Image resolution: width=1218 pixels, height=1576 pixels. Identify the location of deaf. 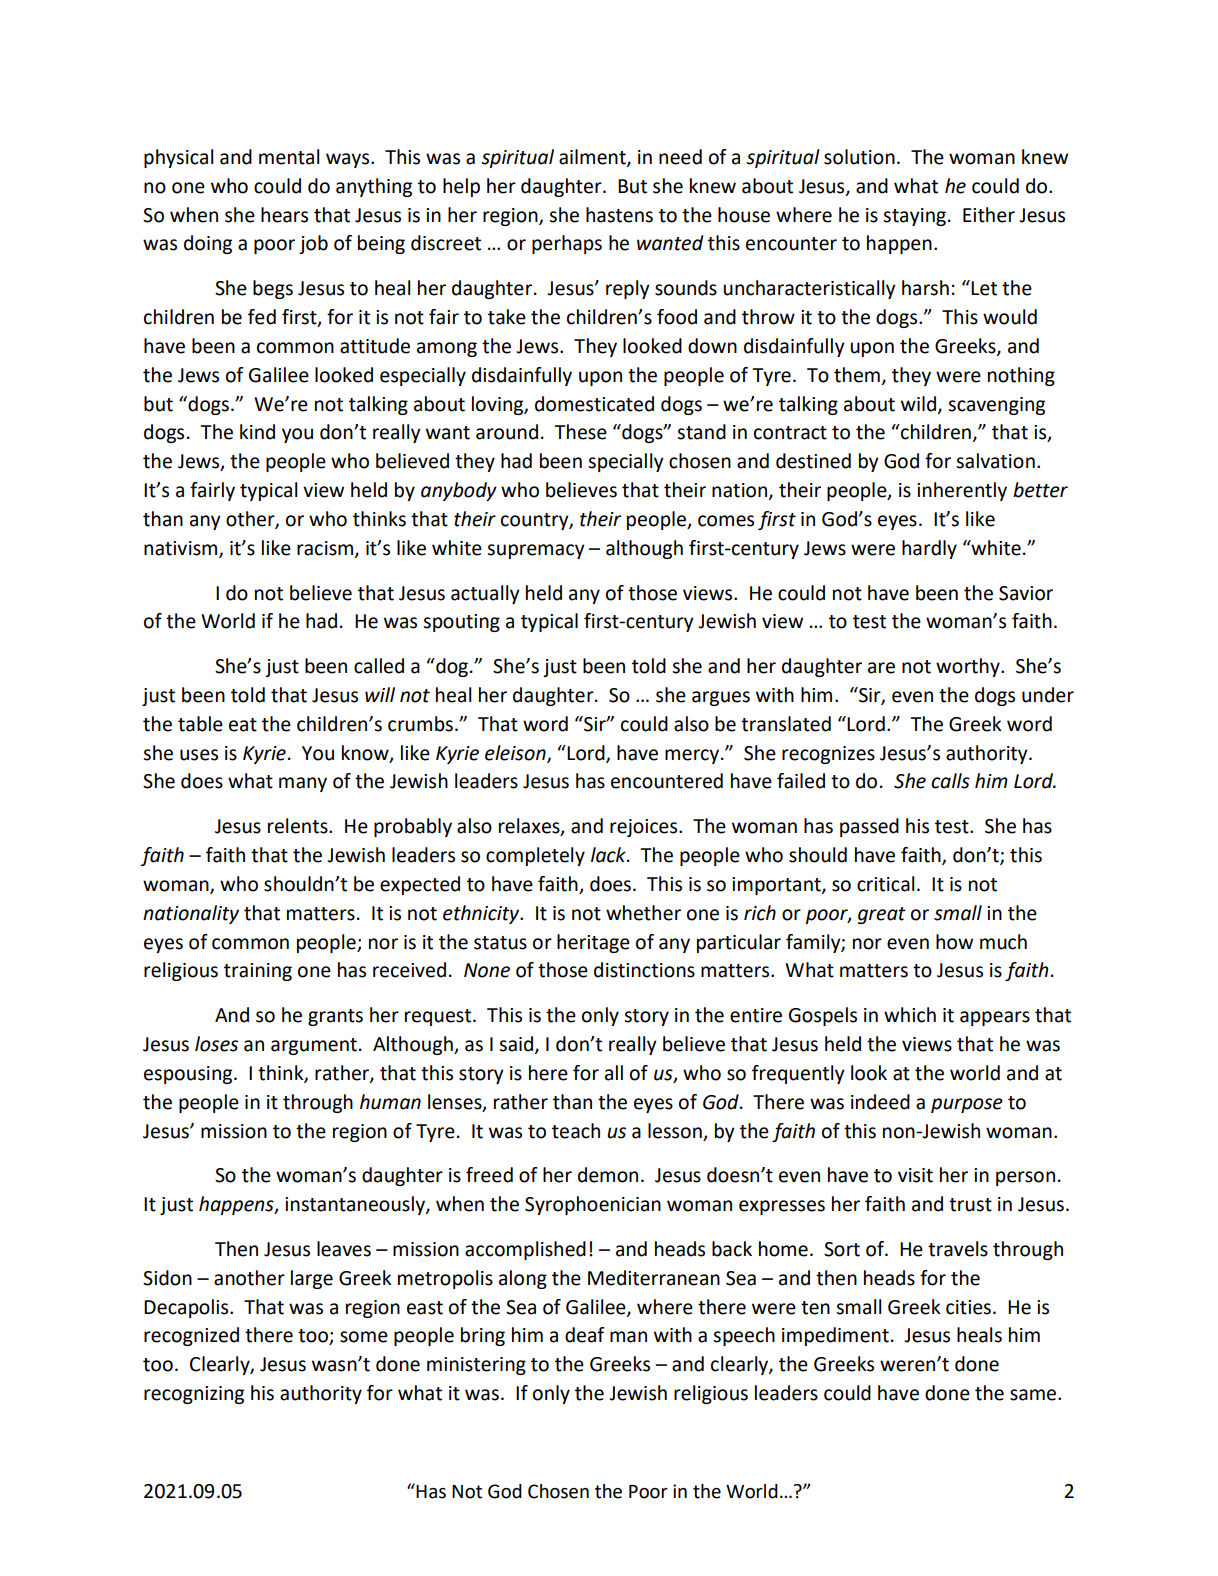
(585, 1335).
